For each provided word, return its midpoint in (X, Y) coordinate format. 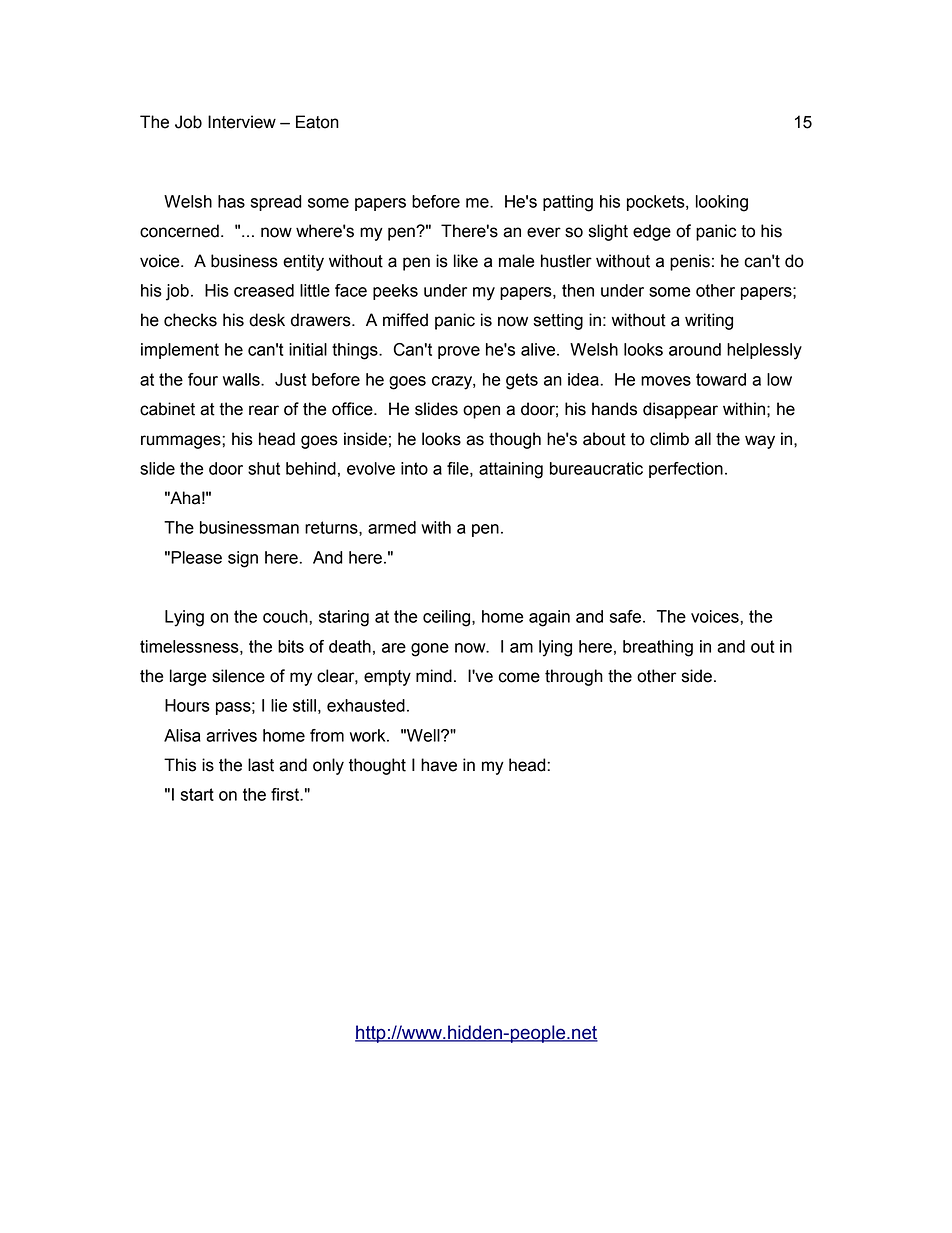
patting (568, 203)
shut (264, 468)
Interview (242, 122)
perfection (686, 470)
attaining (511, 470)
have (439, 765)
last (261, 765)
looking (722, 203)
